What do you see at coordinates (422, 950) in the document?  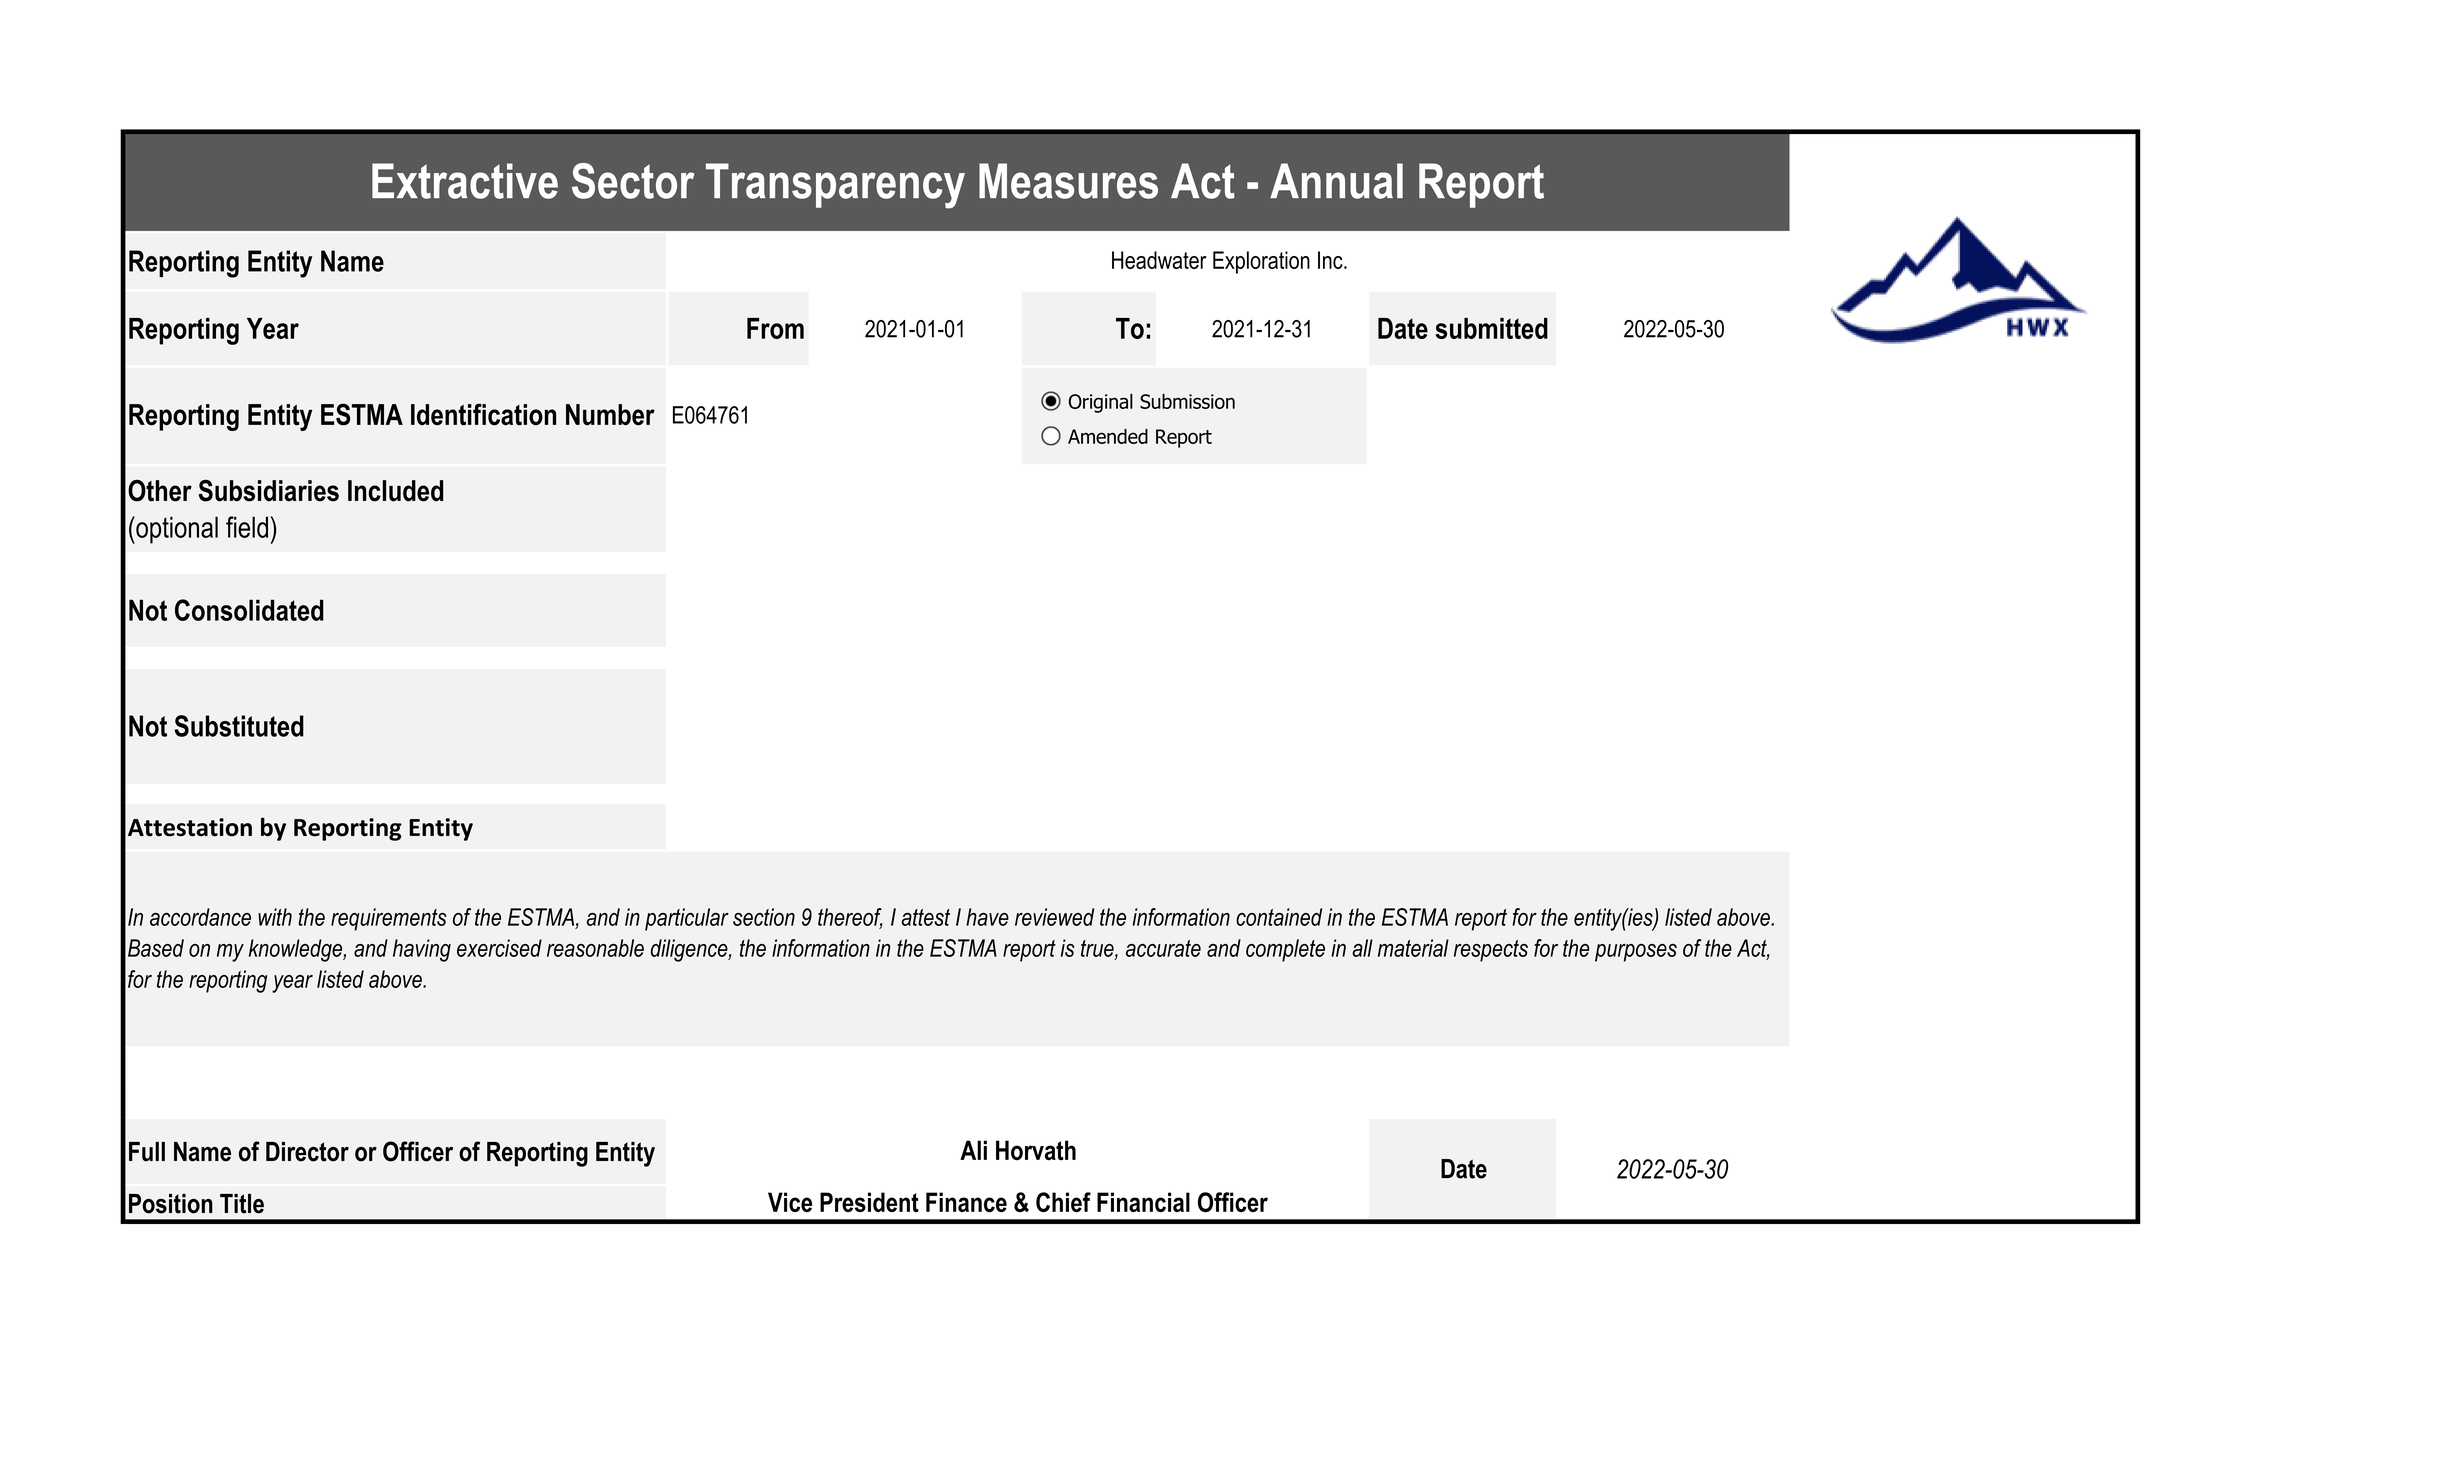 I see `having` at bounding box center [422, 950].
